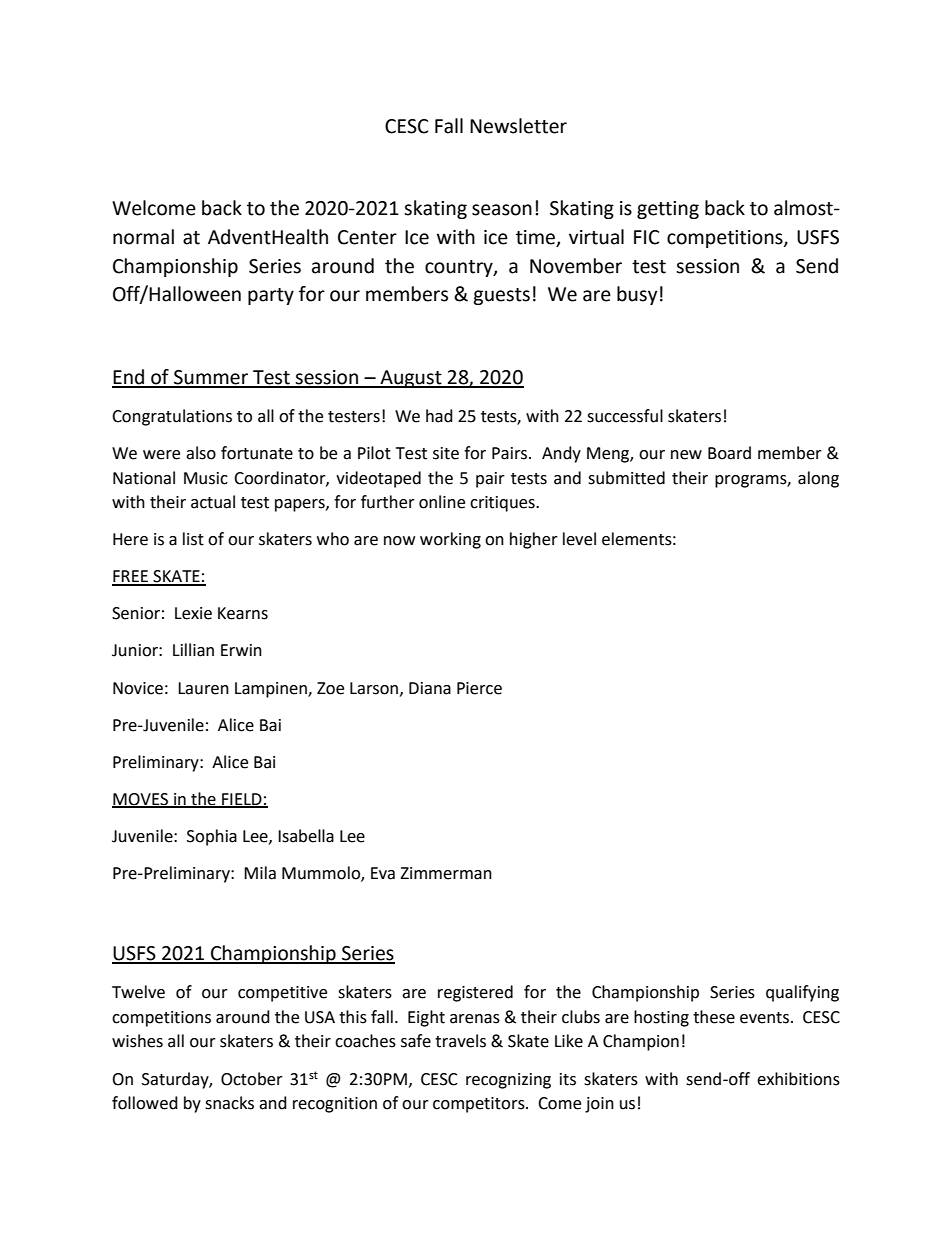  I want to click on guests, so click(501, 296).
